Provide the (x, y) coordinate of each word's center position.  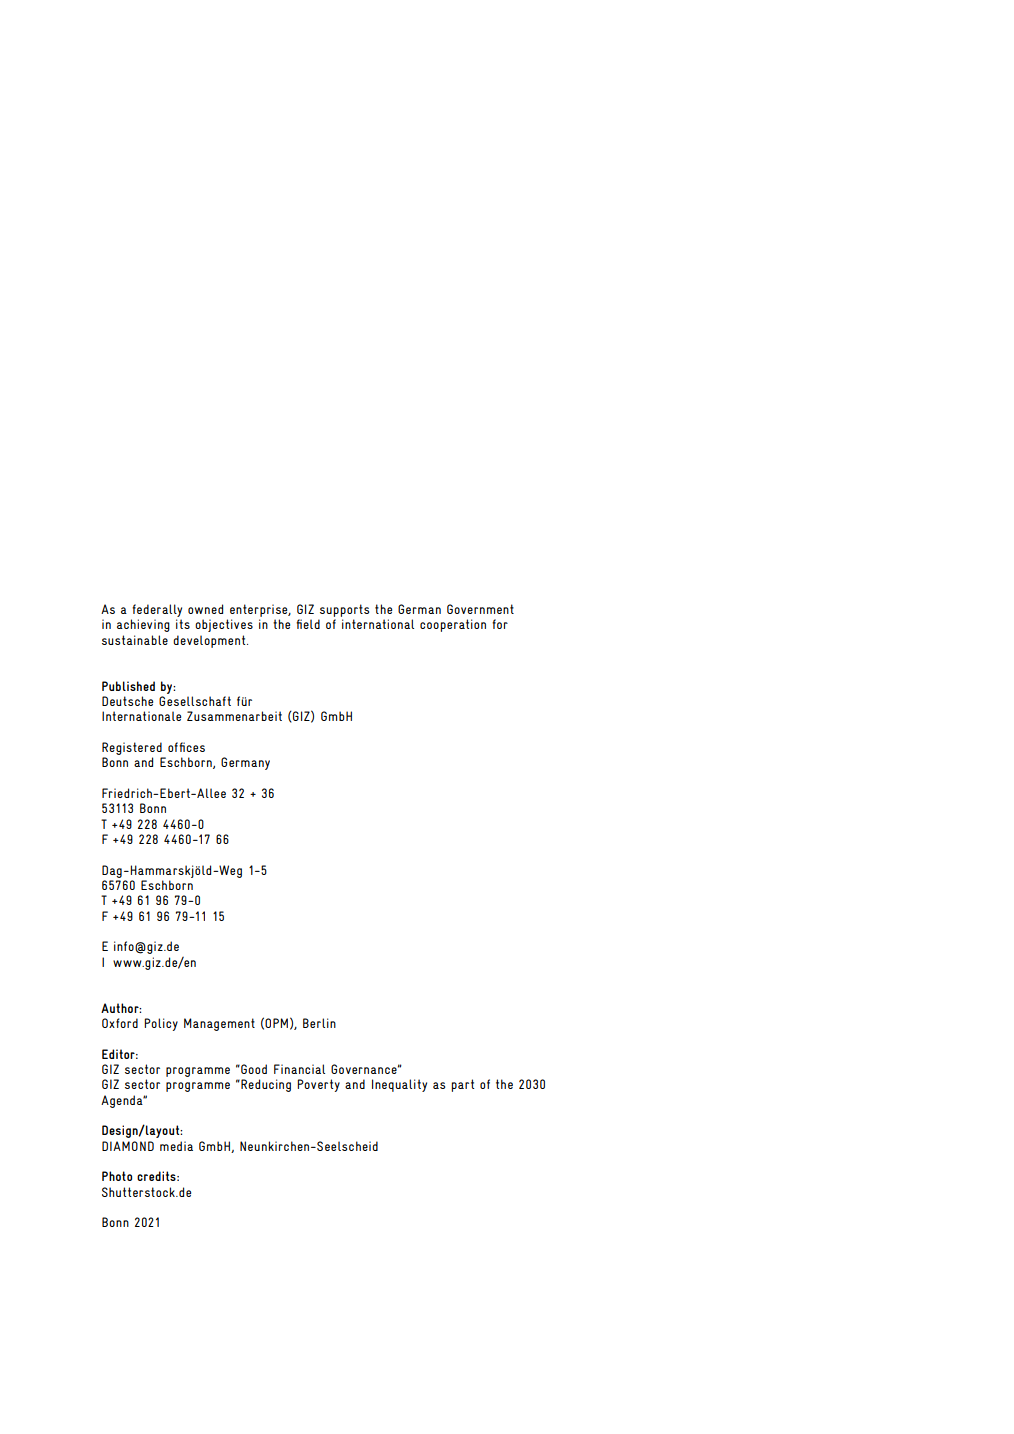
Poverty (318, 1085)
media (176, 1146)
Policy (161, 1024)
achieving (143, 625)
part (462, 1085)
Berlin (319, 1023)
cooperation (453, 625)
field (308, 624)
